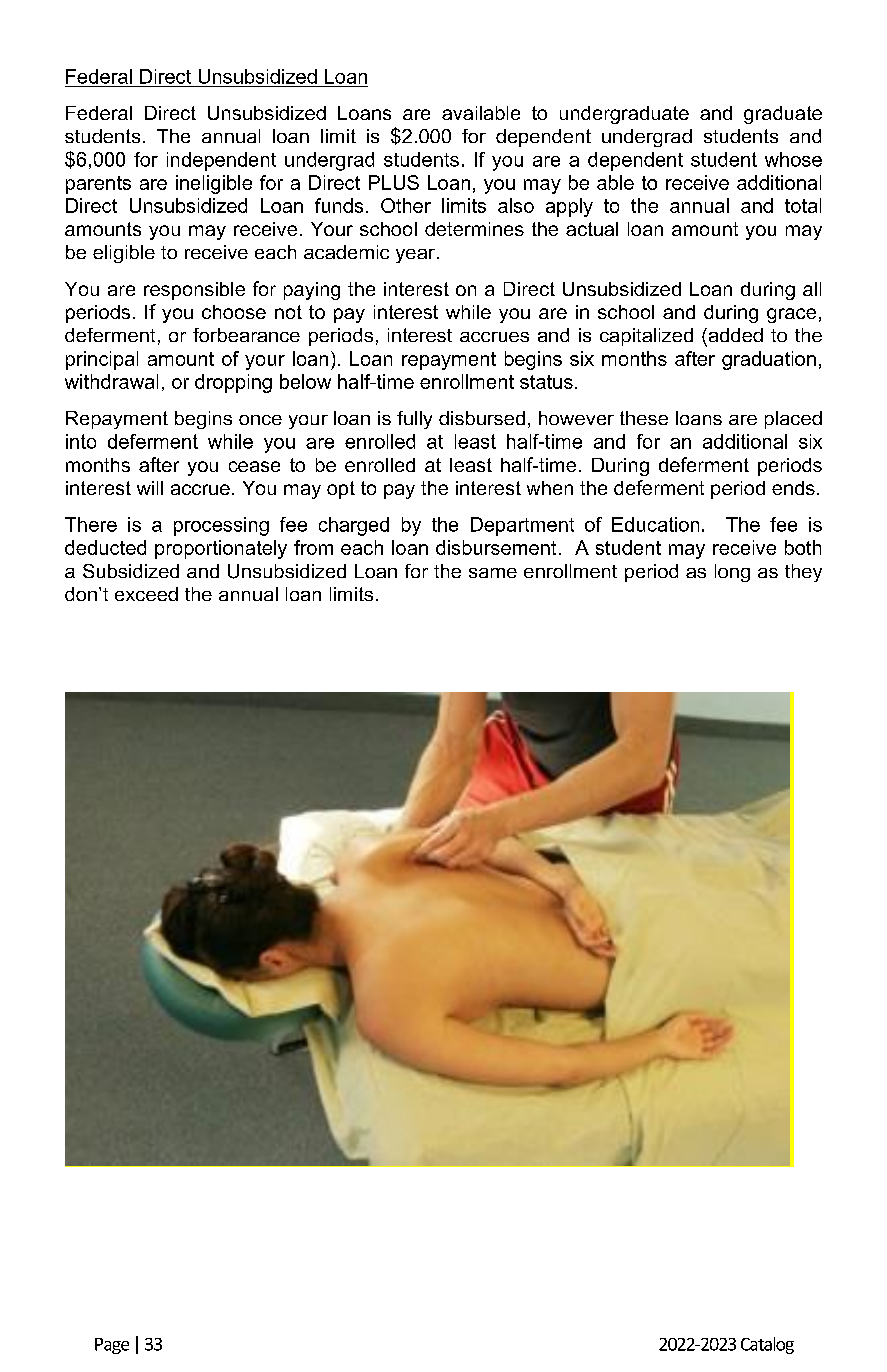 This image has height=1372, width=887. Describe the element at coordinates (98, 185) in the image. I see `parents` at that location.
